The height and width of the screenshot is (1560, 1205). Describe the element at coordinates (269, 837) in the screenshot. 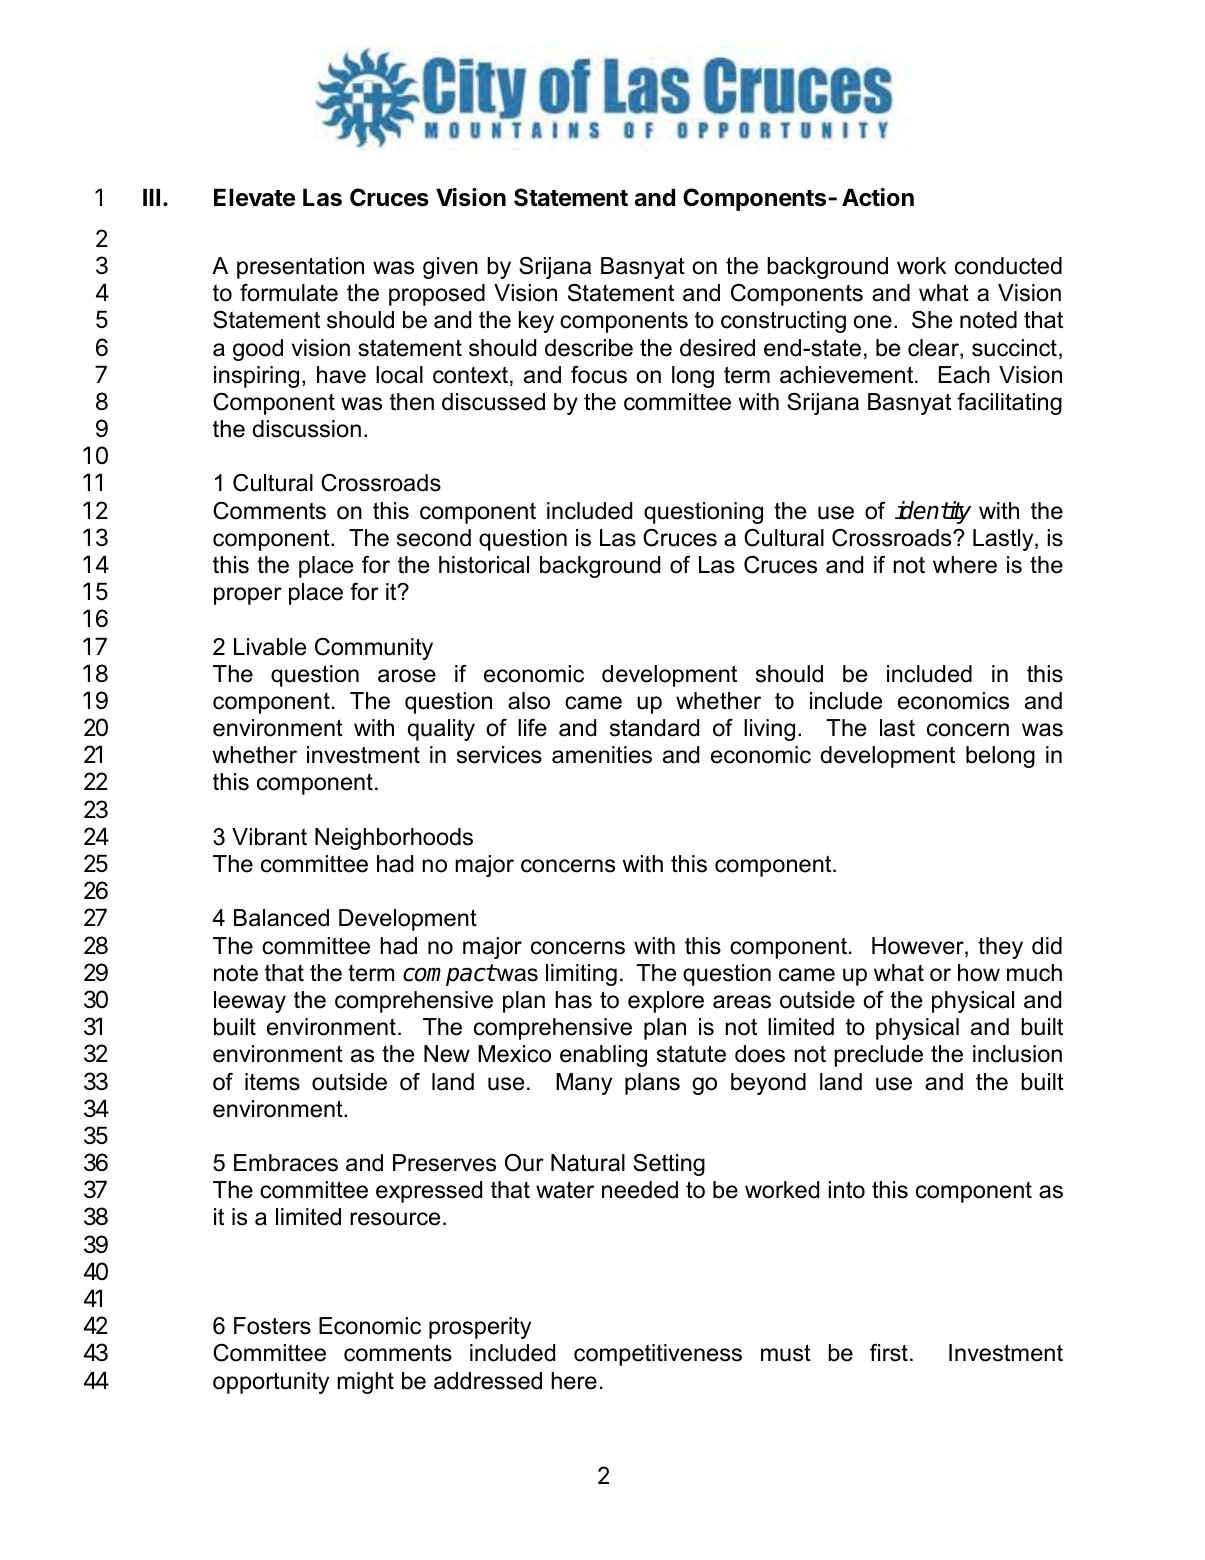

I see `Vibrant` at that location.
